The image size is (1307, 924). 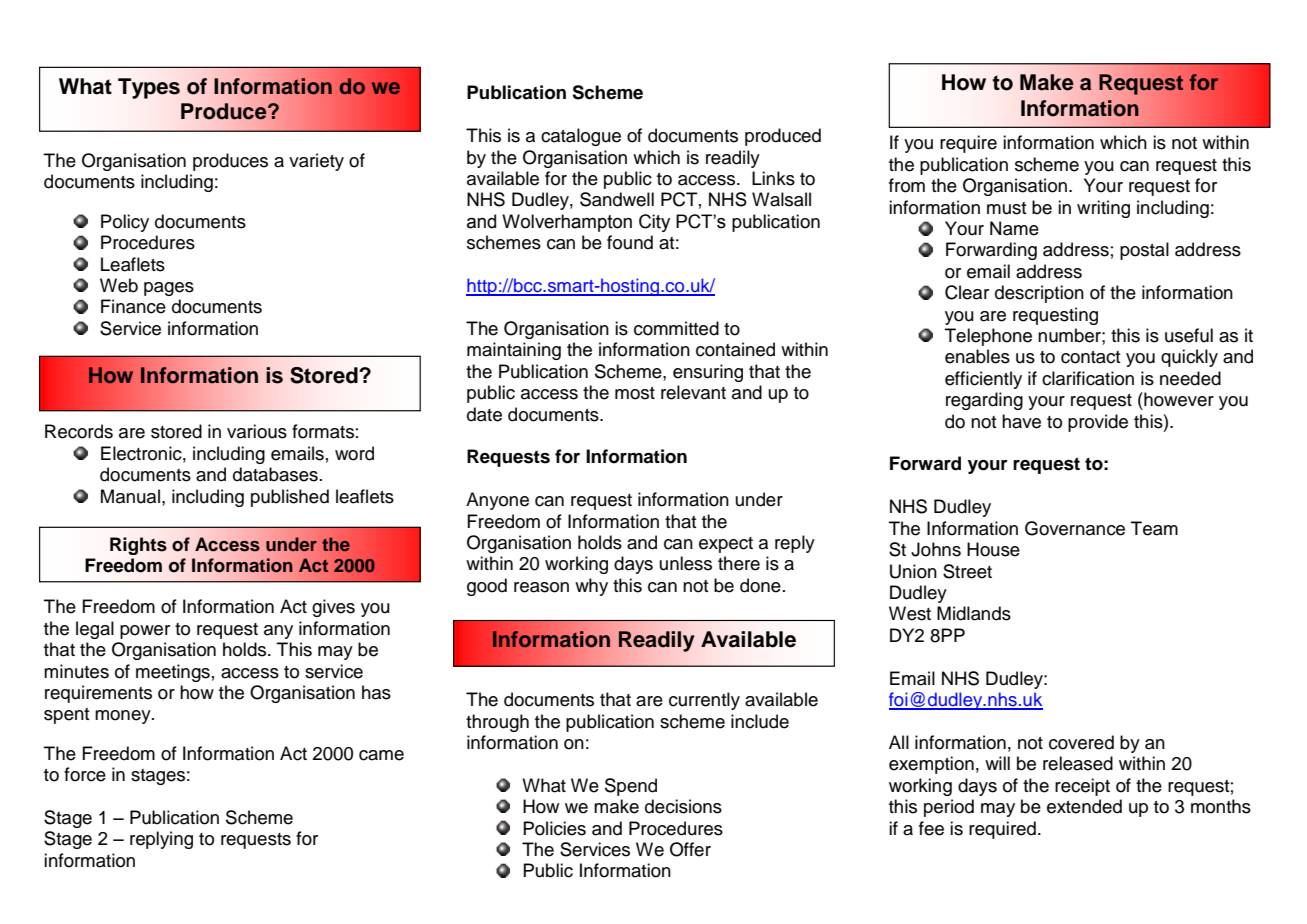 What do you see at coordinates (974, 613) in the document?
I see `Midlands` at bounding box center [974, 613].
